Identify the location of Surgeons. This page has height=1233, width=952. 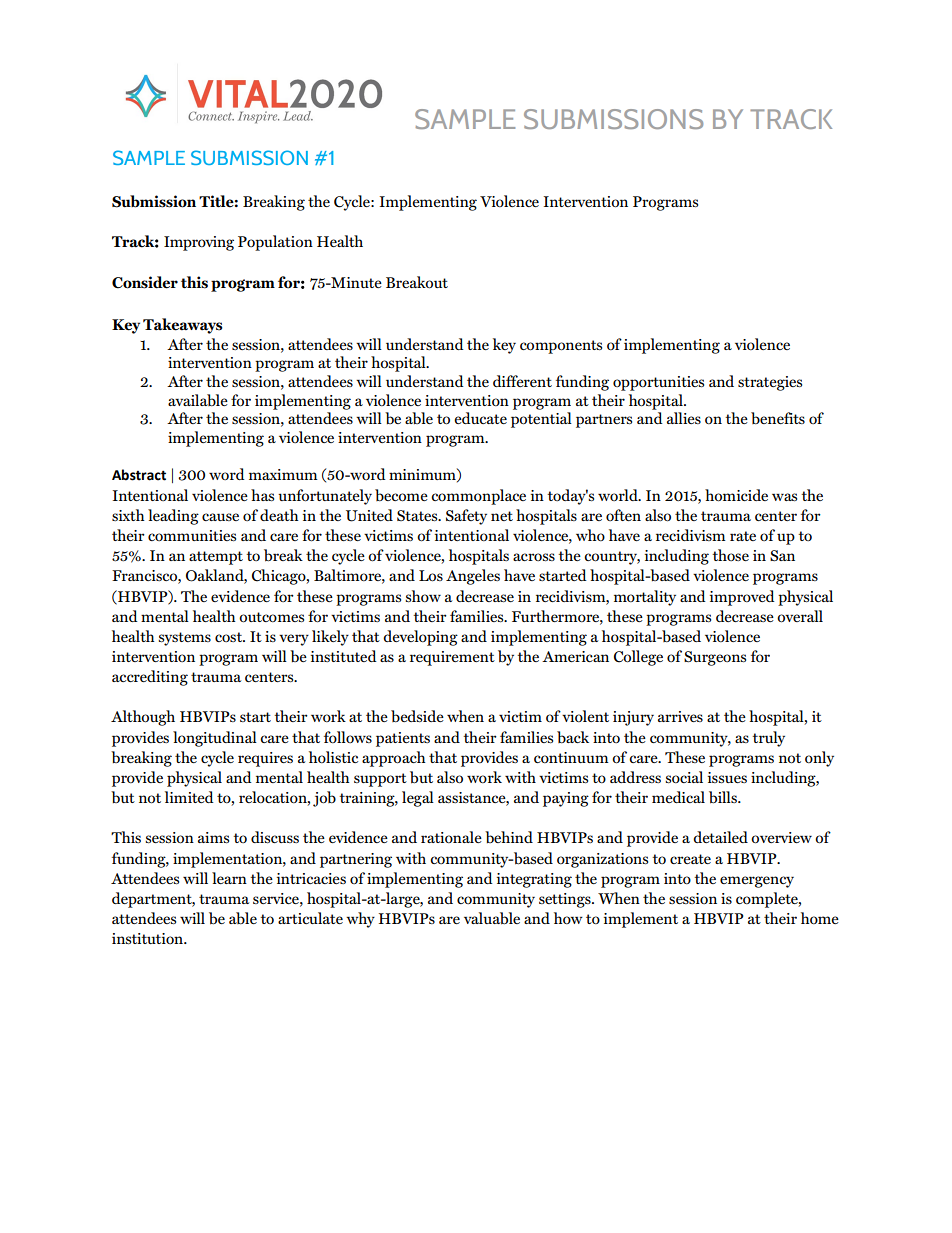
(715, 658).
